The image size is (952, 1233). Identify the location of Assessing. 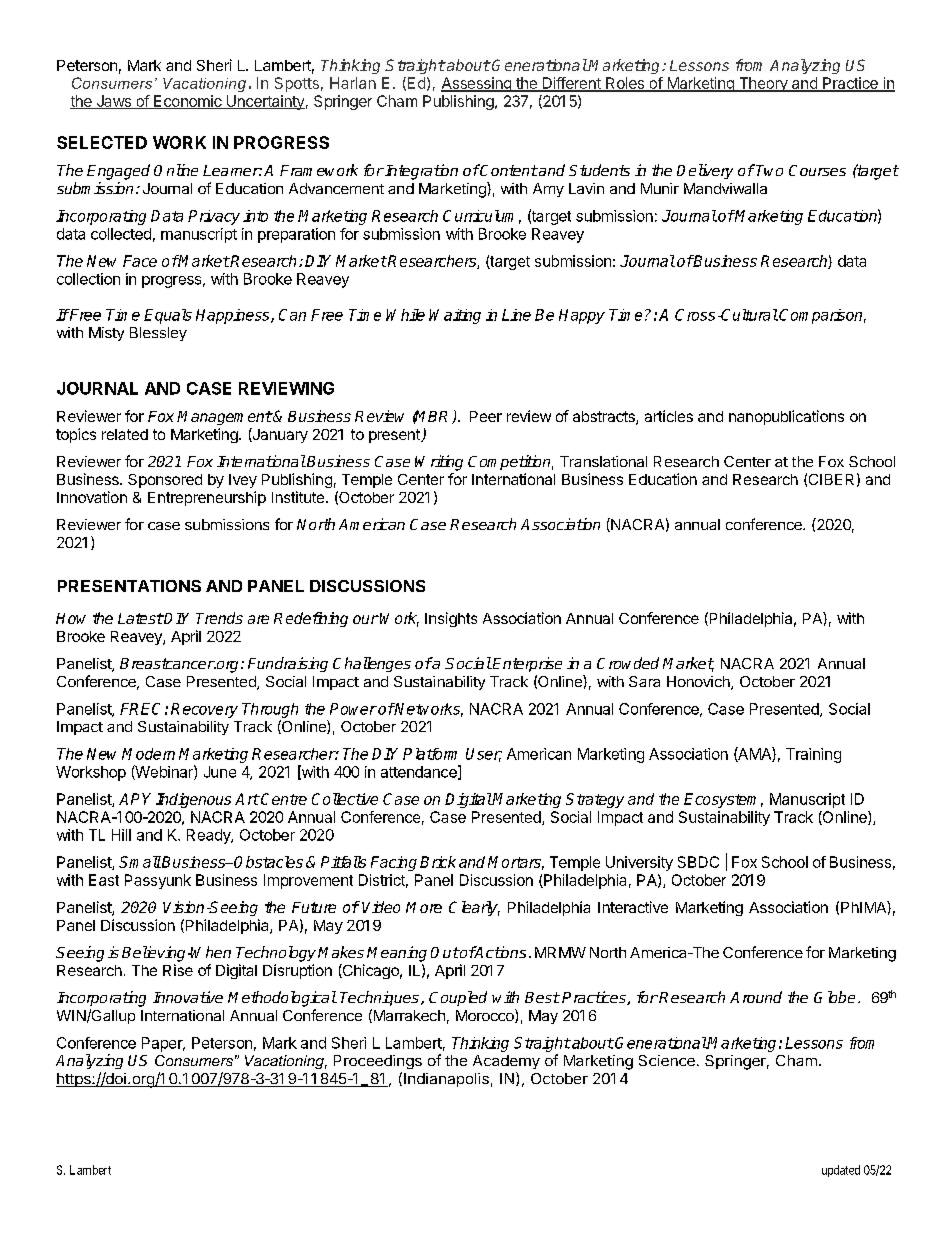
(477, 84).
